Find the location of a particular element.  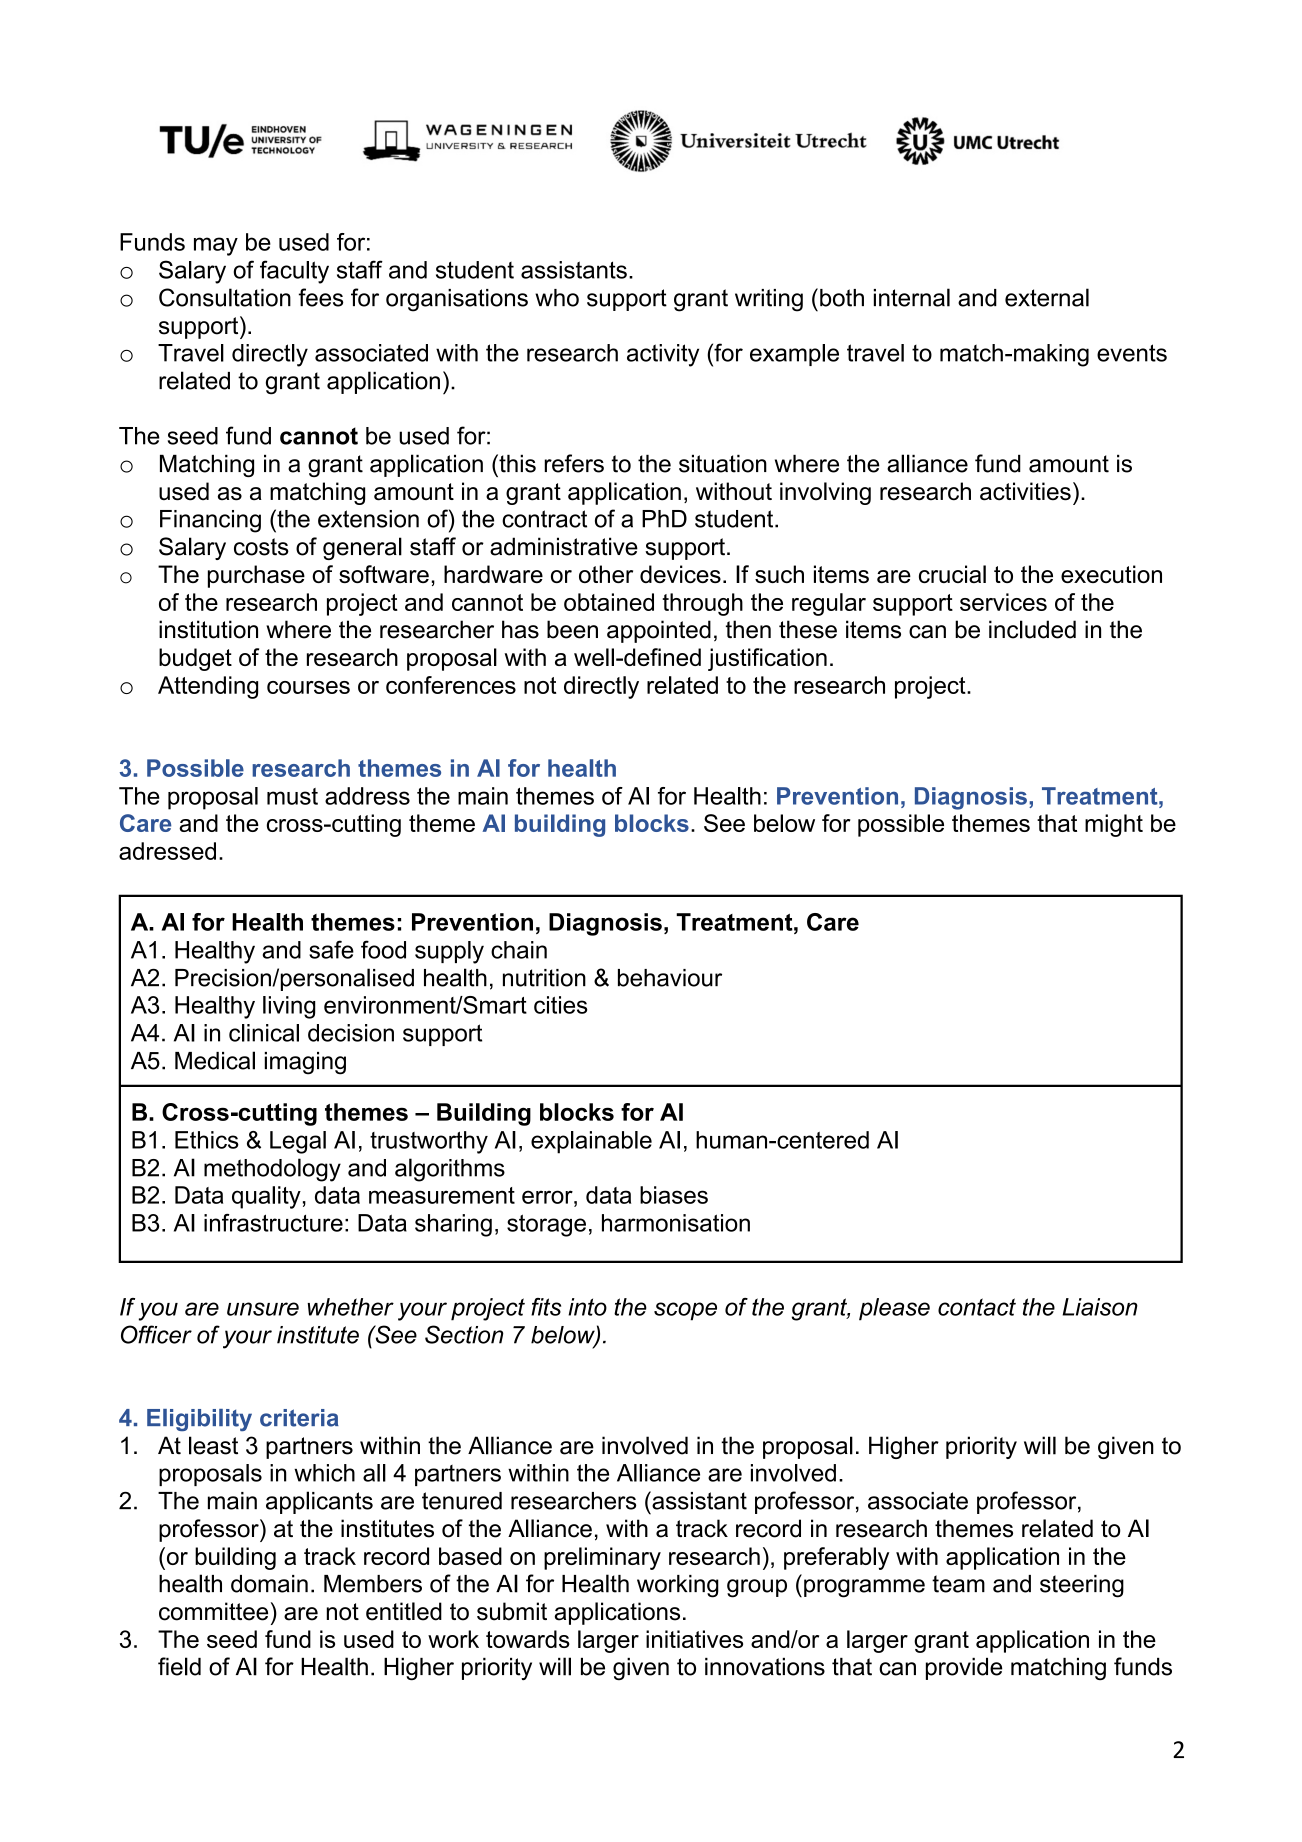

faculty is located at coordinates (294, 272).
